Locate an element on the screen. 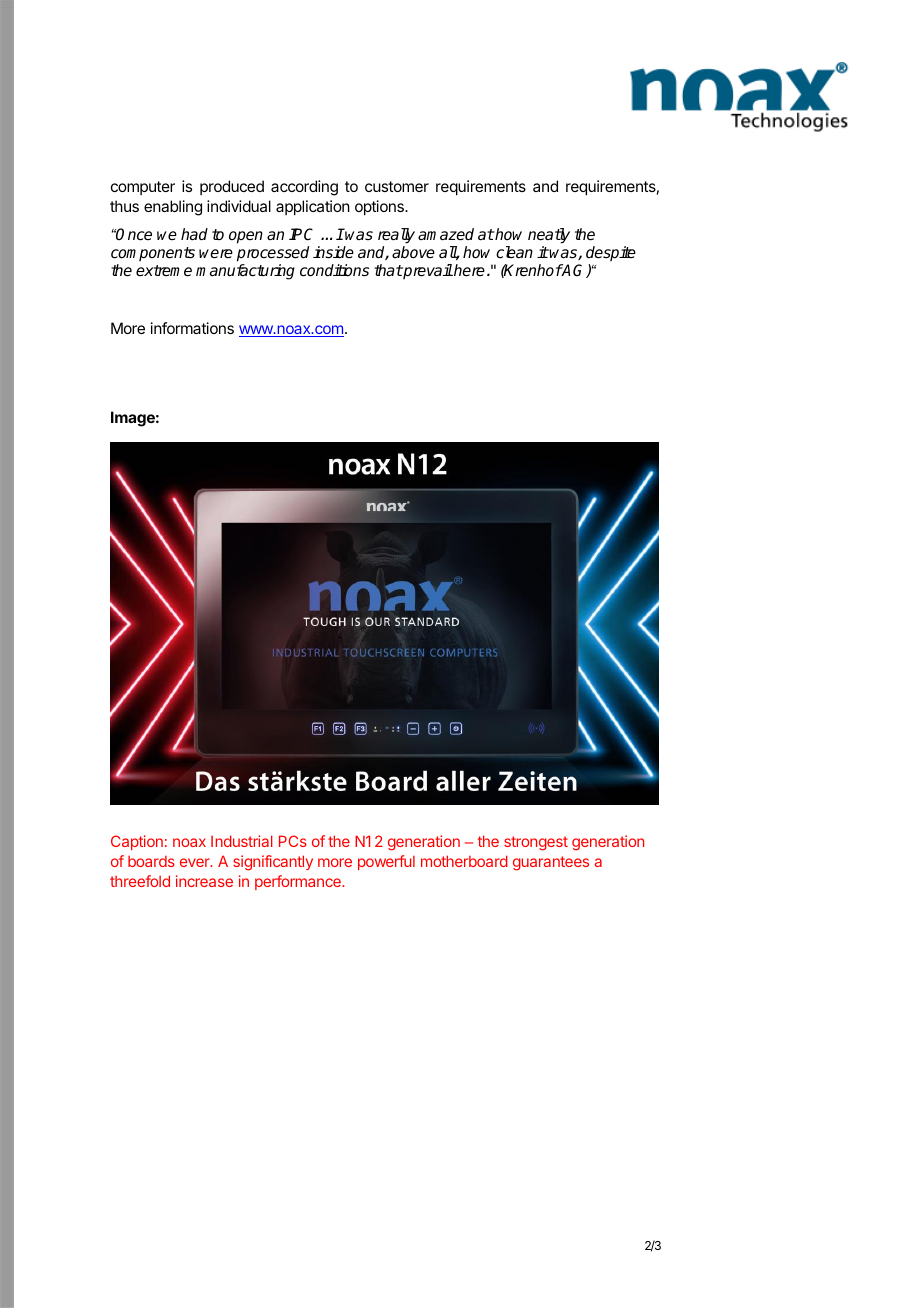  neatly is located at coordinates (549, 236).
